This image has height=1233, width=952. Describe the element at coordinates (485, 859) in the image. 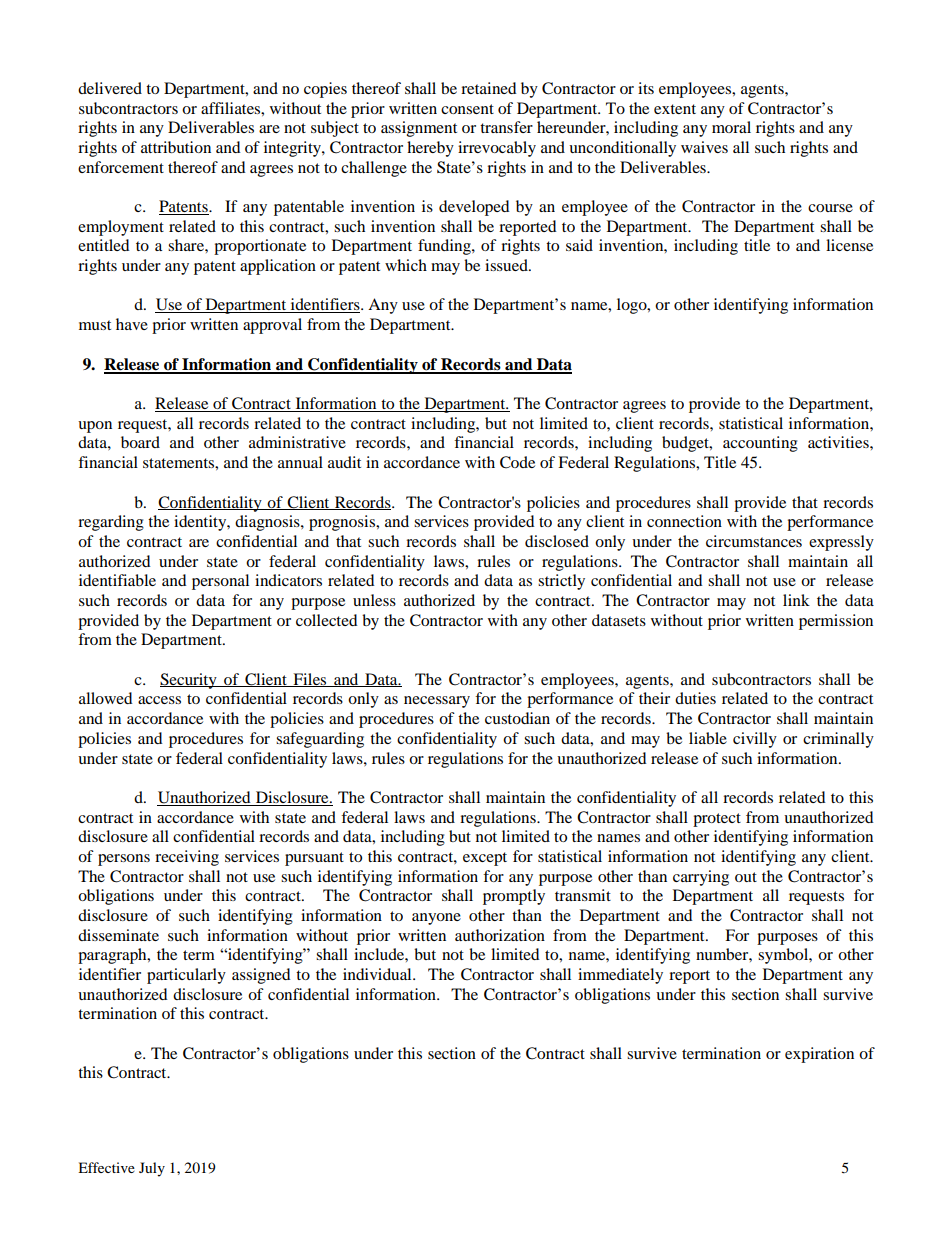

I see `except` at that location.
